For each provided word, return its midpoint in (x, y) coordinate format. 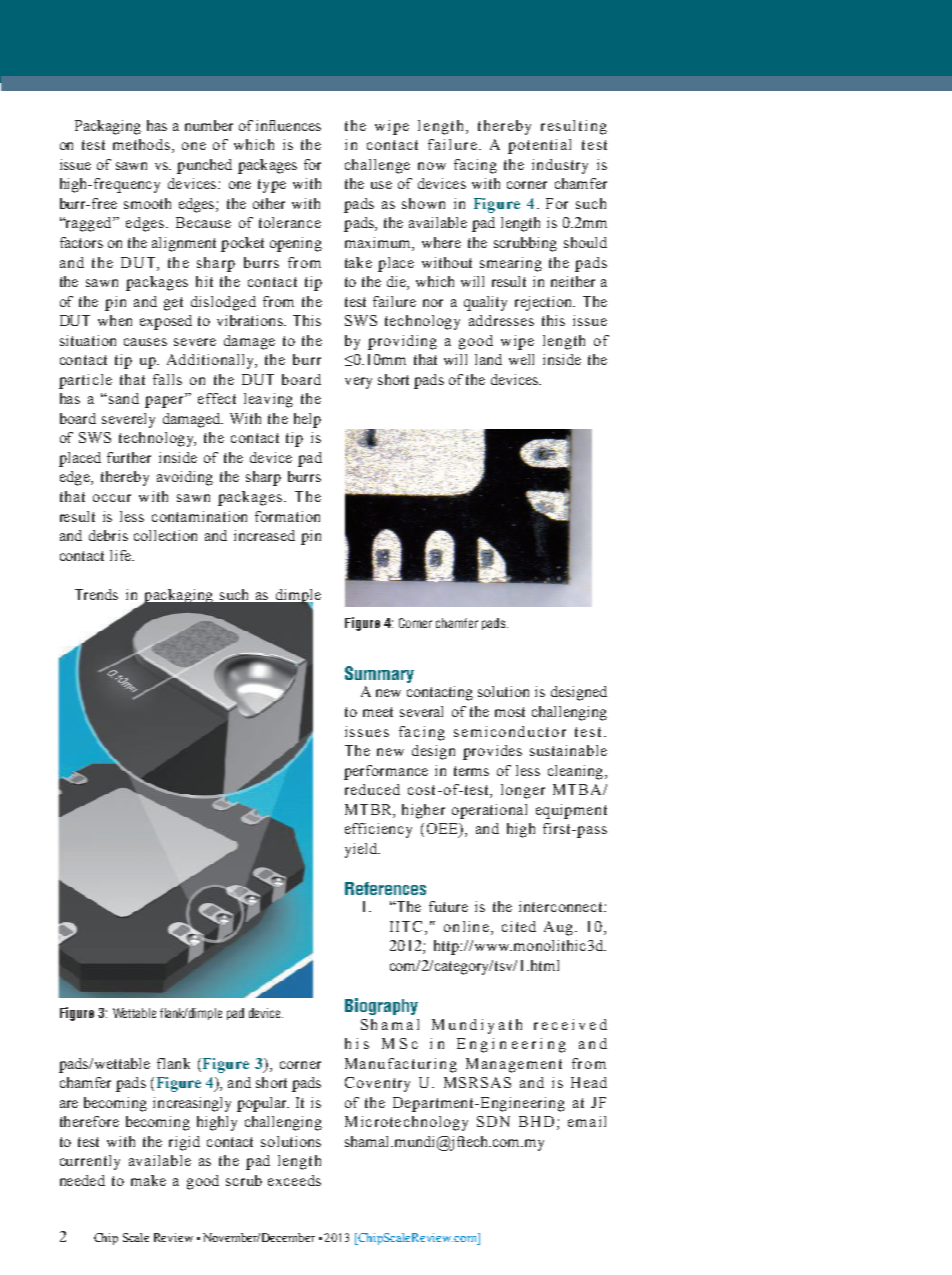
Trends (96, 594)
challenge (377, 166)
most (510, 712)
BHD (536, 1121)
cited (519, 926)
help (307, 420)
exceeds (294, 1180)
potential (539, 146)
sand (124, 398)
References (385, 888)
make (148, 1180)
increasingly (192, 1104)
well (521, 359)
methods (143, 146)
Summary (379, 674)
